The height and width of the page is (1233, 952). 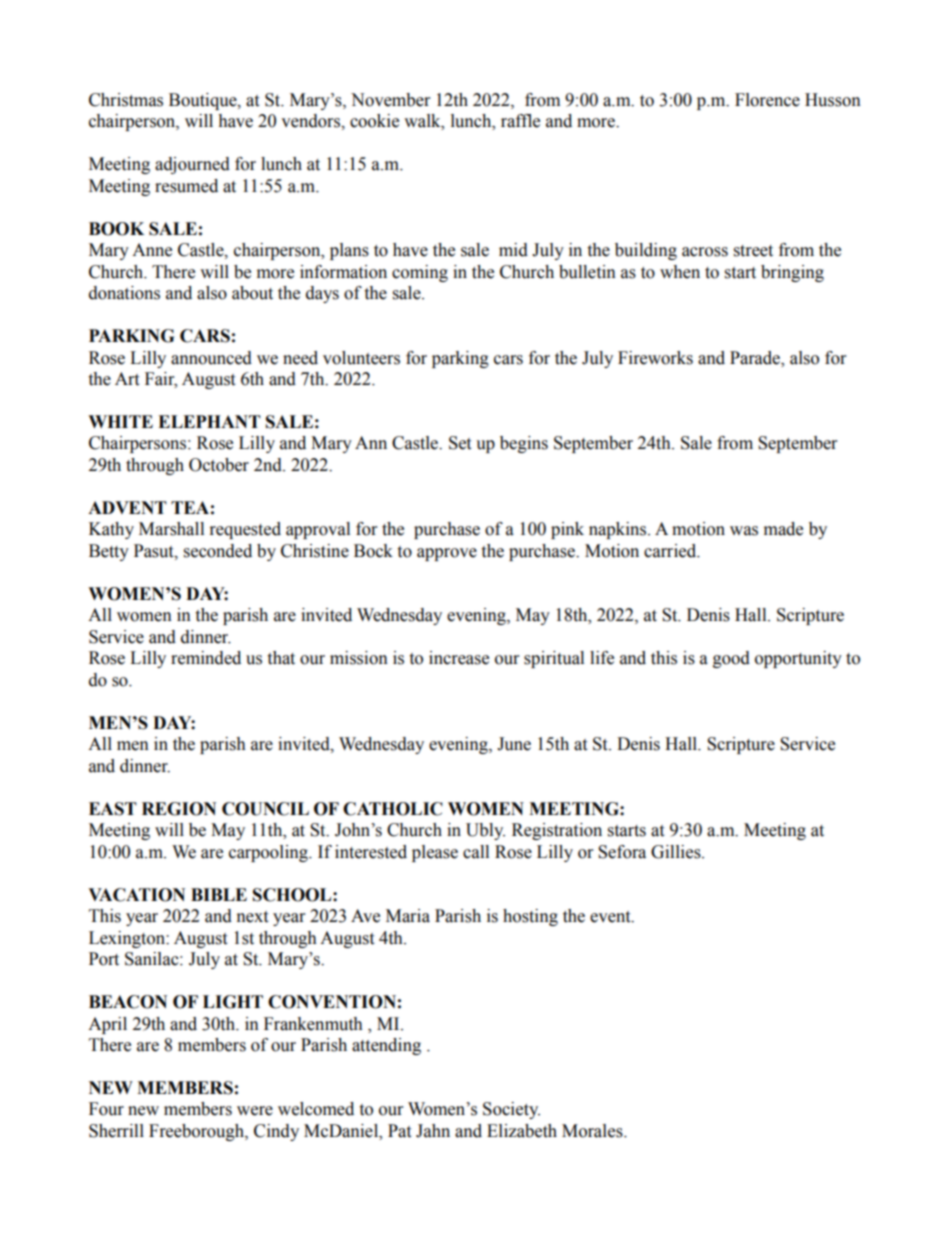 What do you see at coordinates (390, 100) in the page?
I see `November` at bounding box center [390, 100].
